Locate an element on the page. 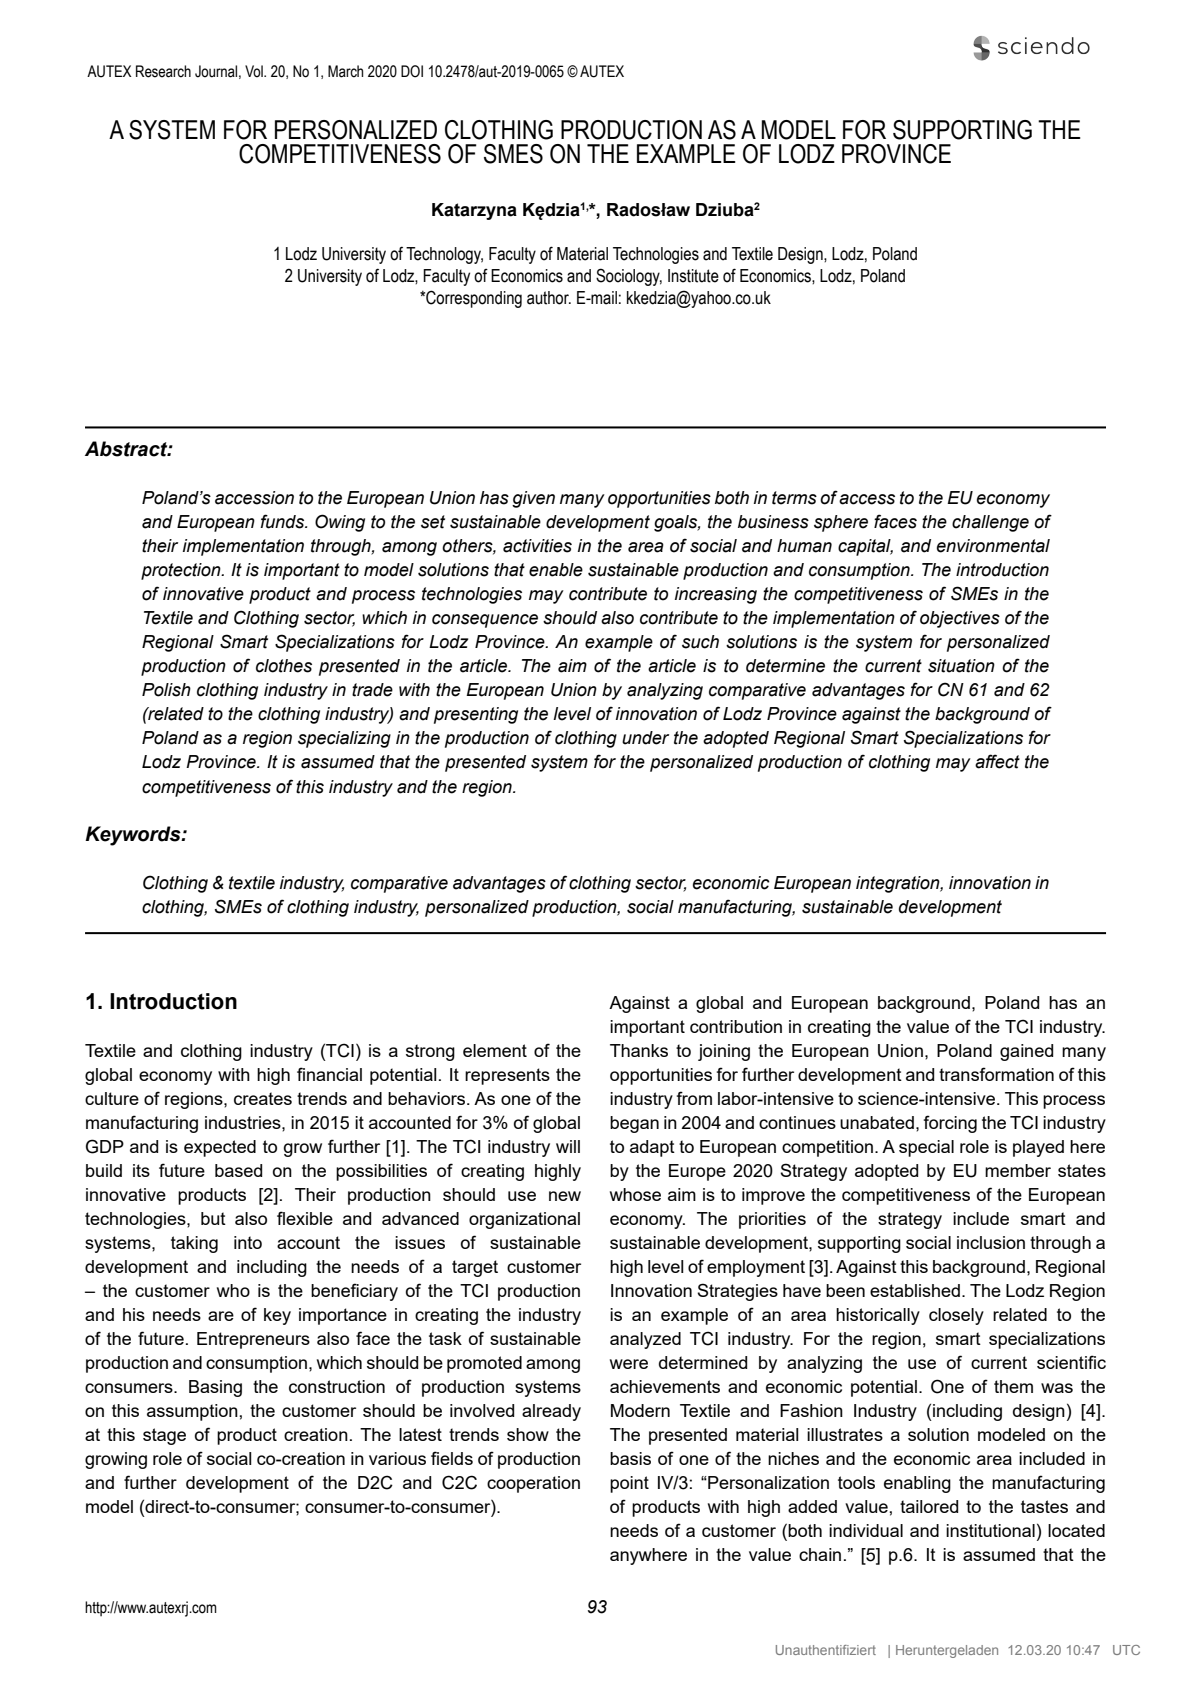 The width and height of the page is (1191, 1685). Keywords is located at coordinates (134, 836).
